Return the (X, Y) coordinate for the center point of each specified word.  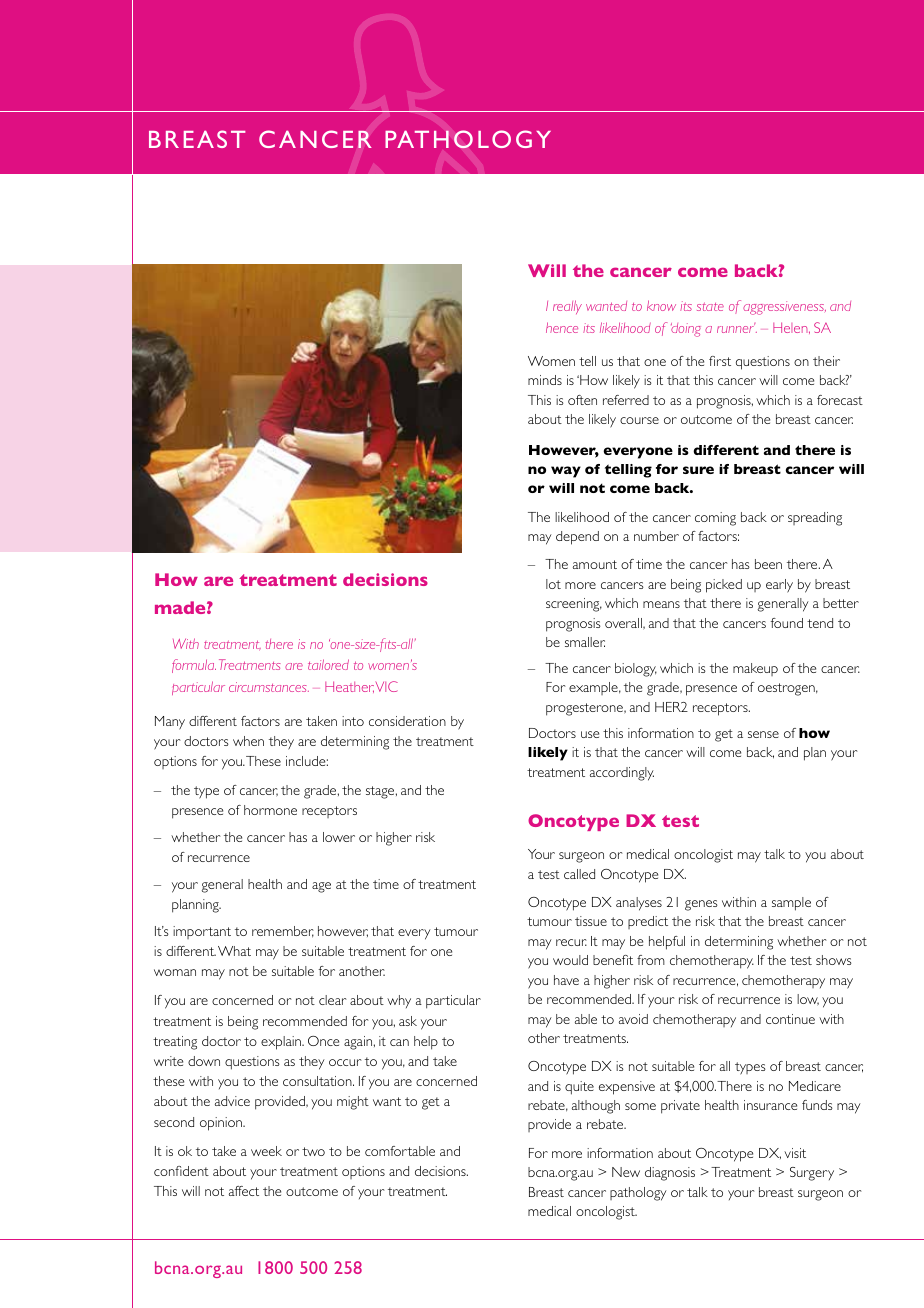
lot (553, 584)
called (579, 874)
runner (736, 328)
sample (791, 904)
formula (194, 666)
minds (545, 380)
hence (562, 327)
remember (283, 932)
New (626, 1172)
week (266, 1151)
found (787, 623)
